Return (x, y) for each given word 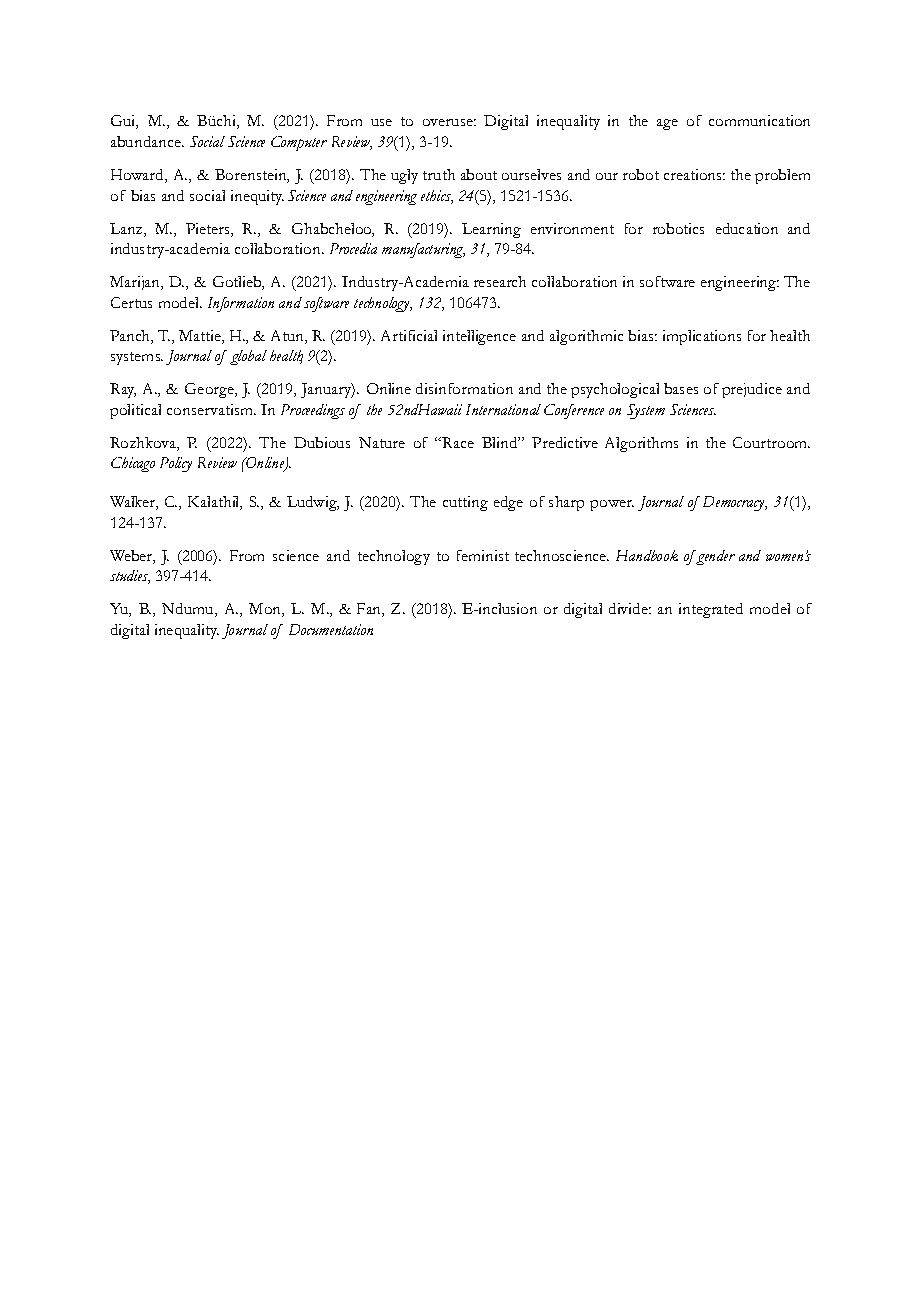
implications (702, 337)
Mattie (201, 335)
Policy (176, 464)
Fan (370, 610)
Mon (266, 610)
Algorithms (641, 444)
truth (439, 174)
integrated (711, 610)
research (500, 281)
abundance (147, 141)
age (667, 124)
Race (457, 442)
